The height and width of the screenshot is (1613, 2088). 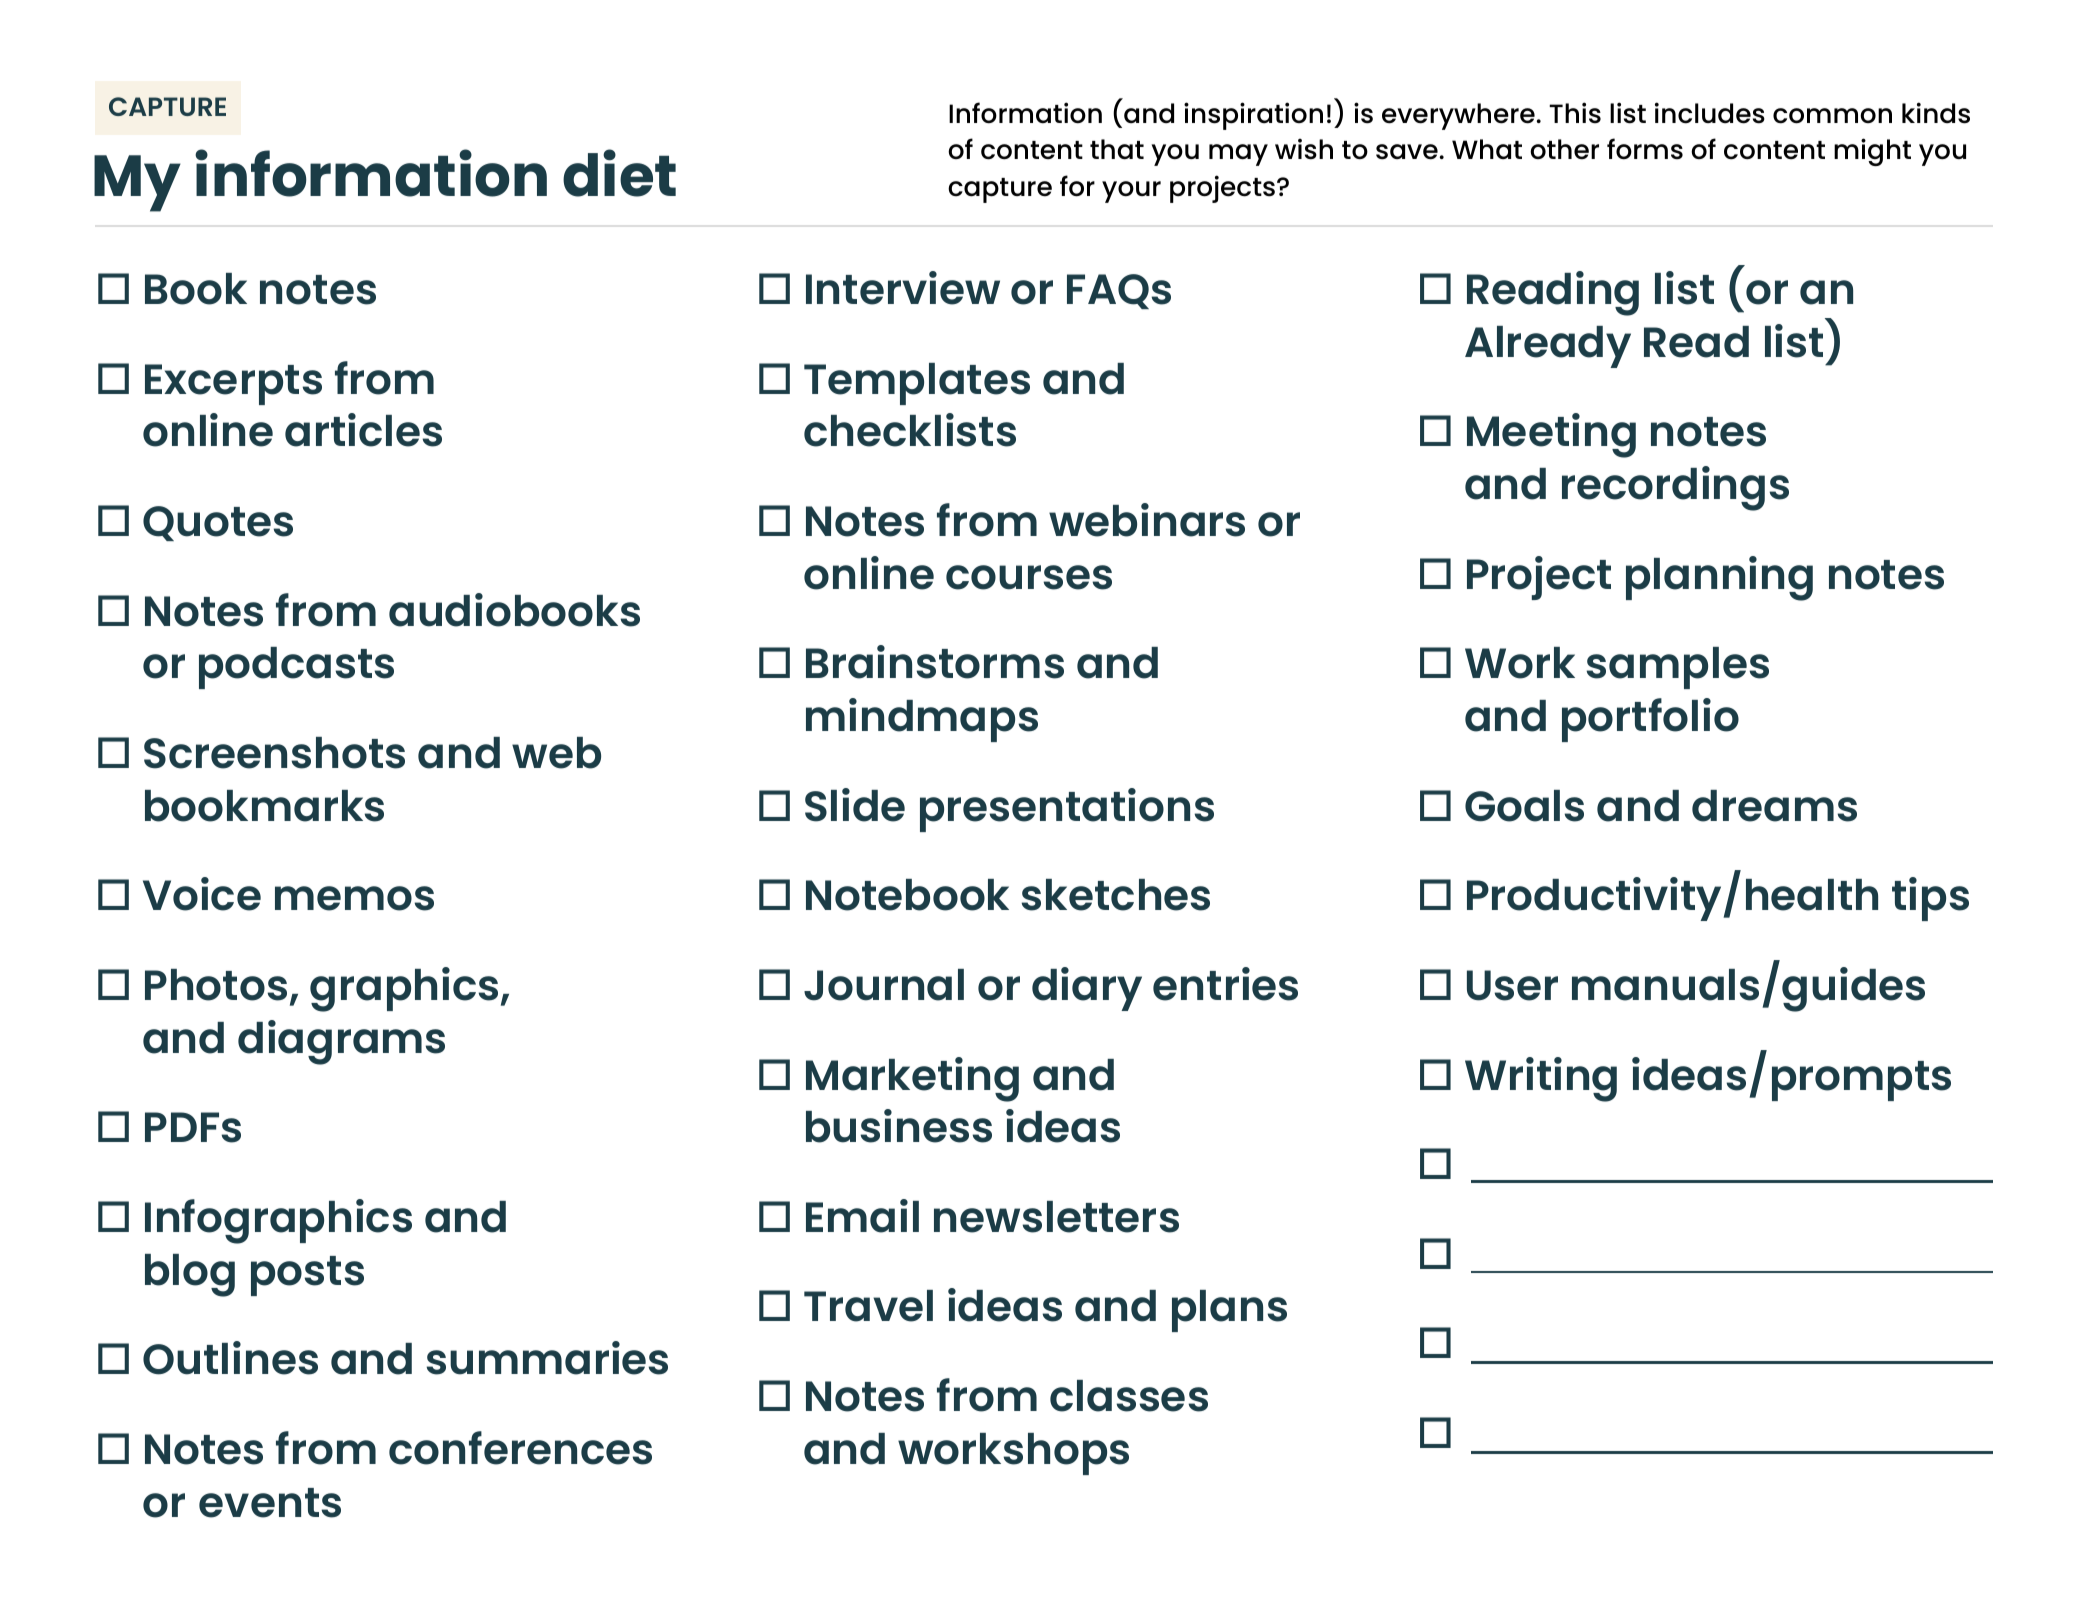 What do you see at coordinates (520, 1448) in the screenshot?
I see `conferences` at bounding box center [520, 1448].
